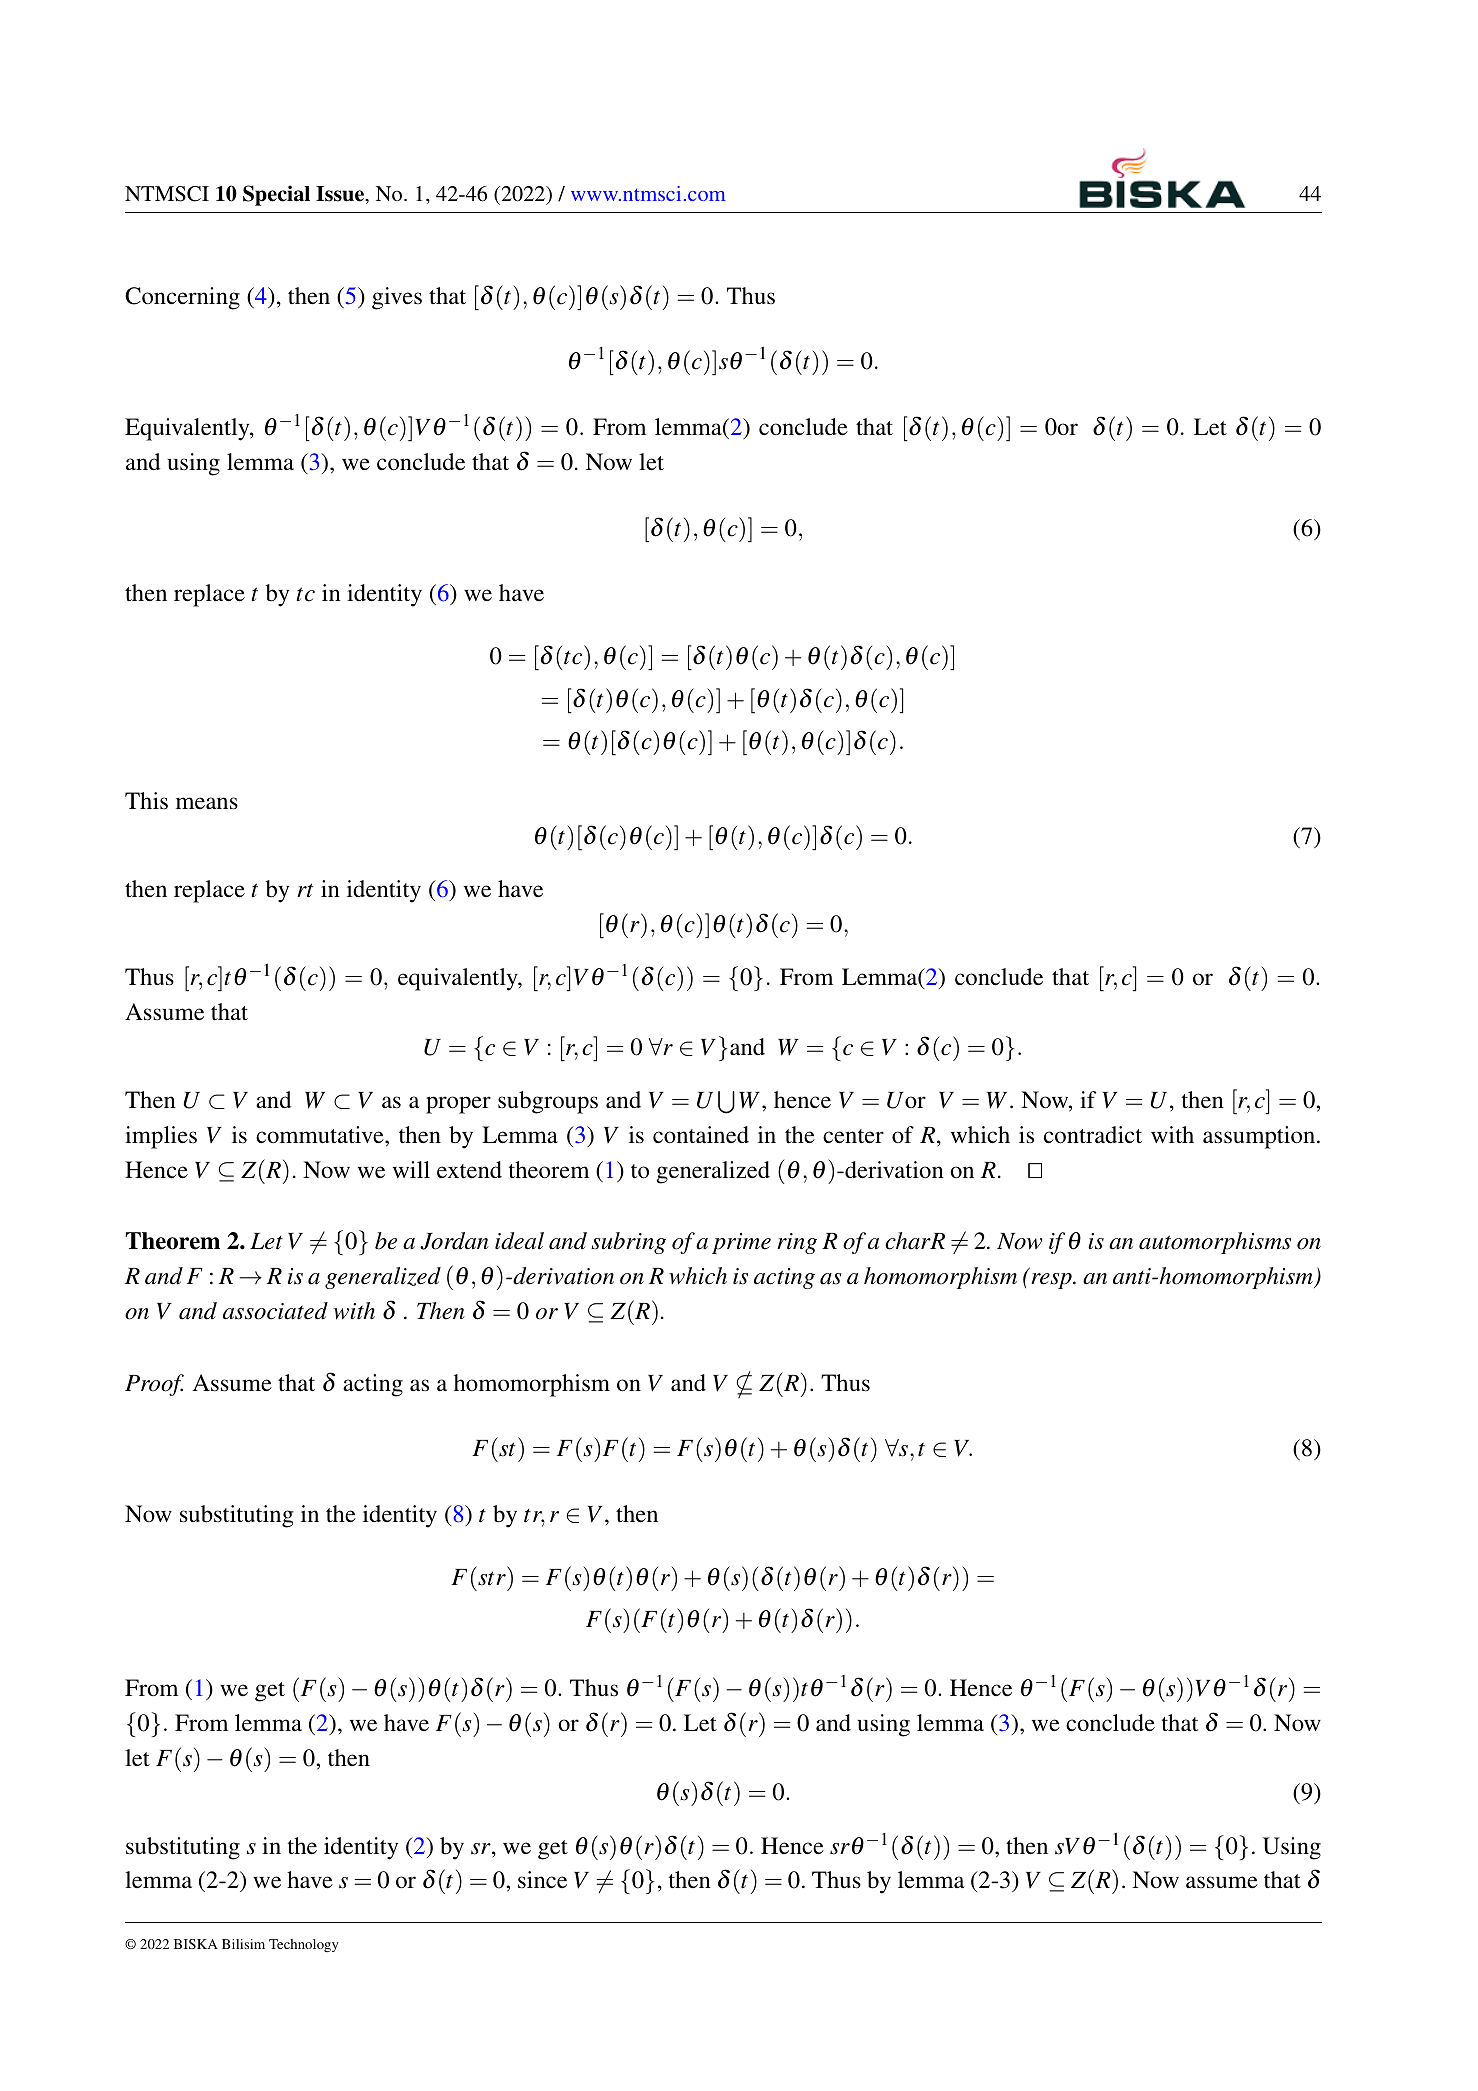 The image size is (1478, 2091). What do you see at coordinates (397, 298) in the screenshot?
I see `gives` at bounding box center [397, 298].
